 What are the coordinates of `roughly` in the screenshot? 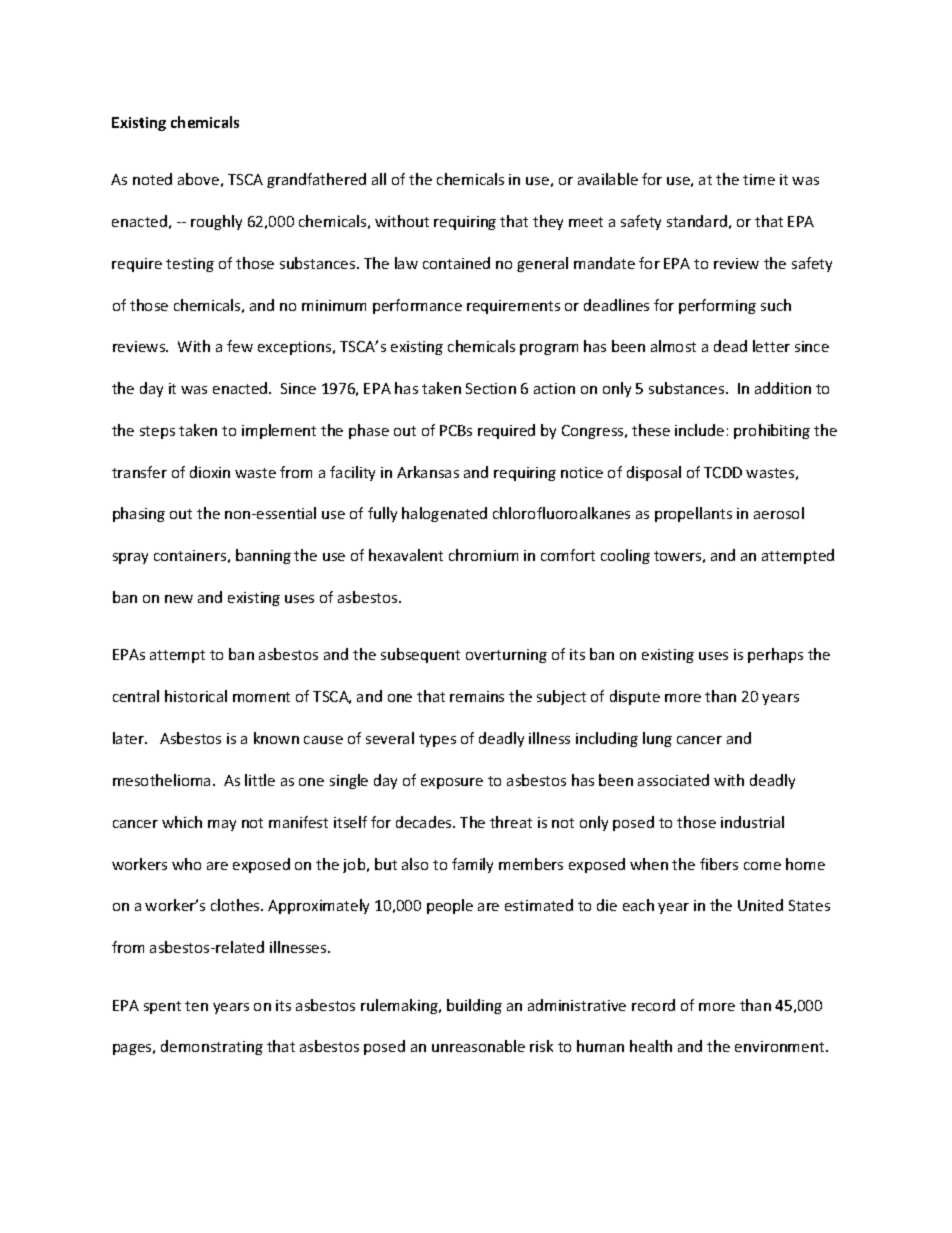 It's located at (216, 222).
